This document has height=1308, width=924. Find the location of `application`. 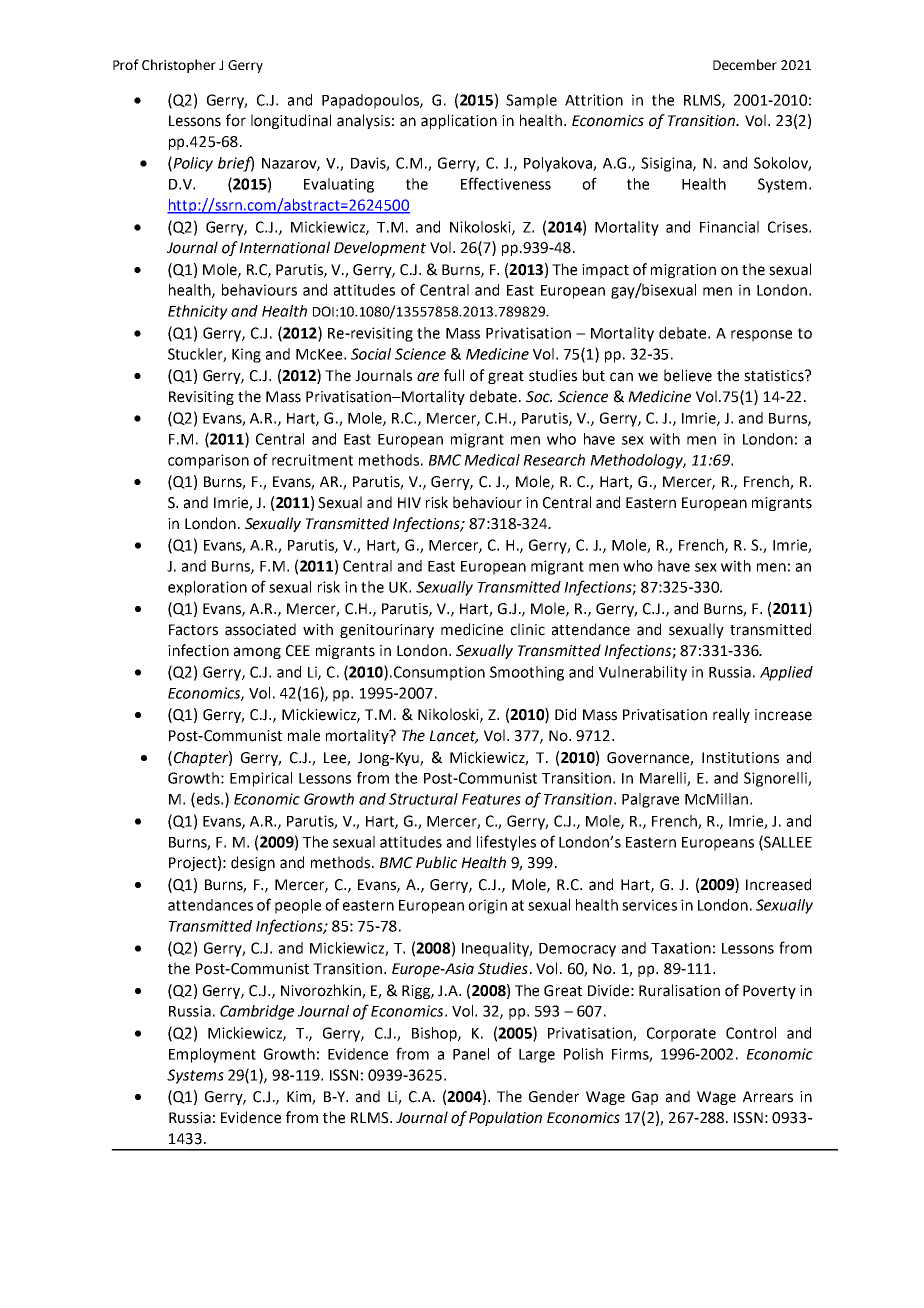

application is located at coordinates (459, 121).
